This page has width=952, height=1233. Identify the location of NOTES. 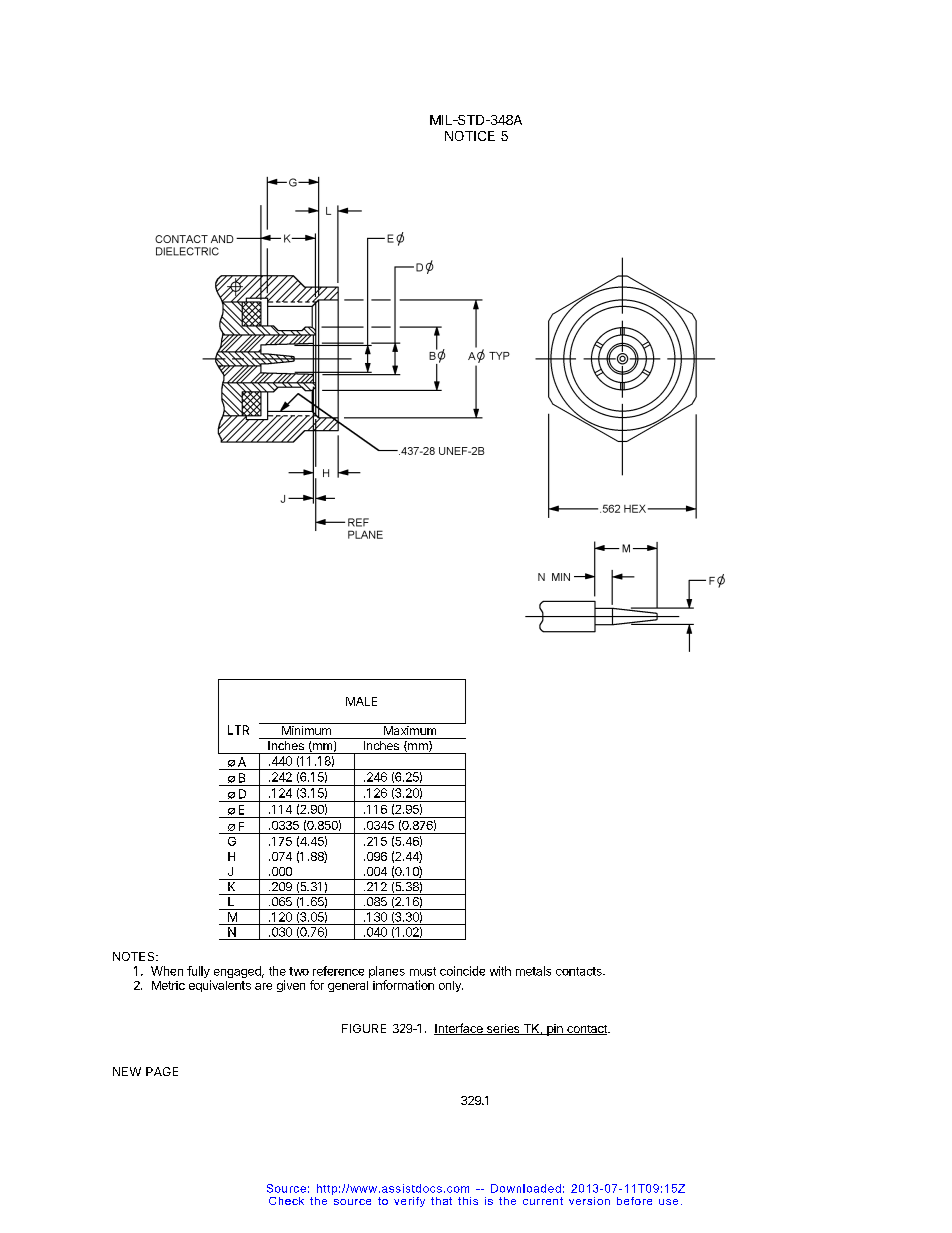
(135, 956).
